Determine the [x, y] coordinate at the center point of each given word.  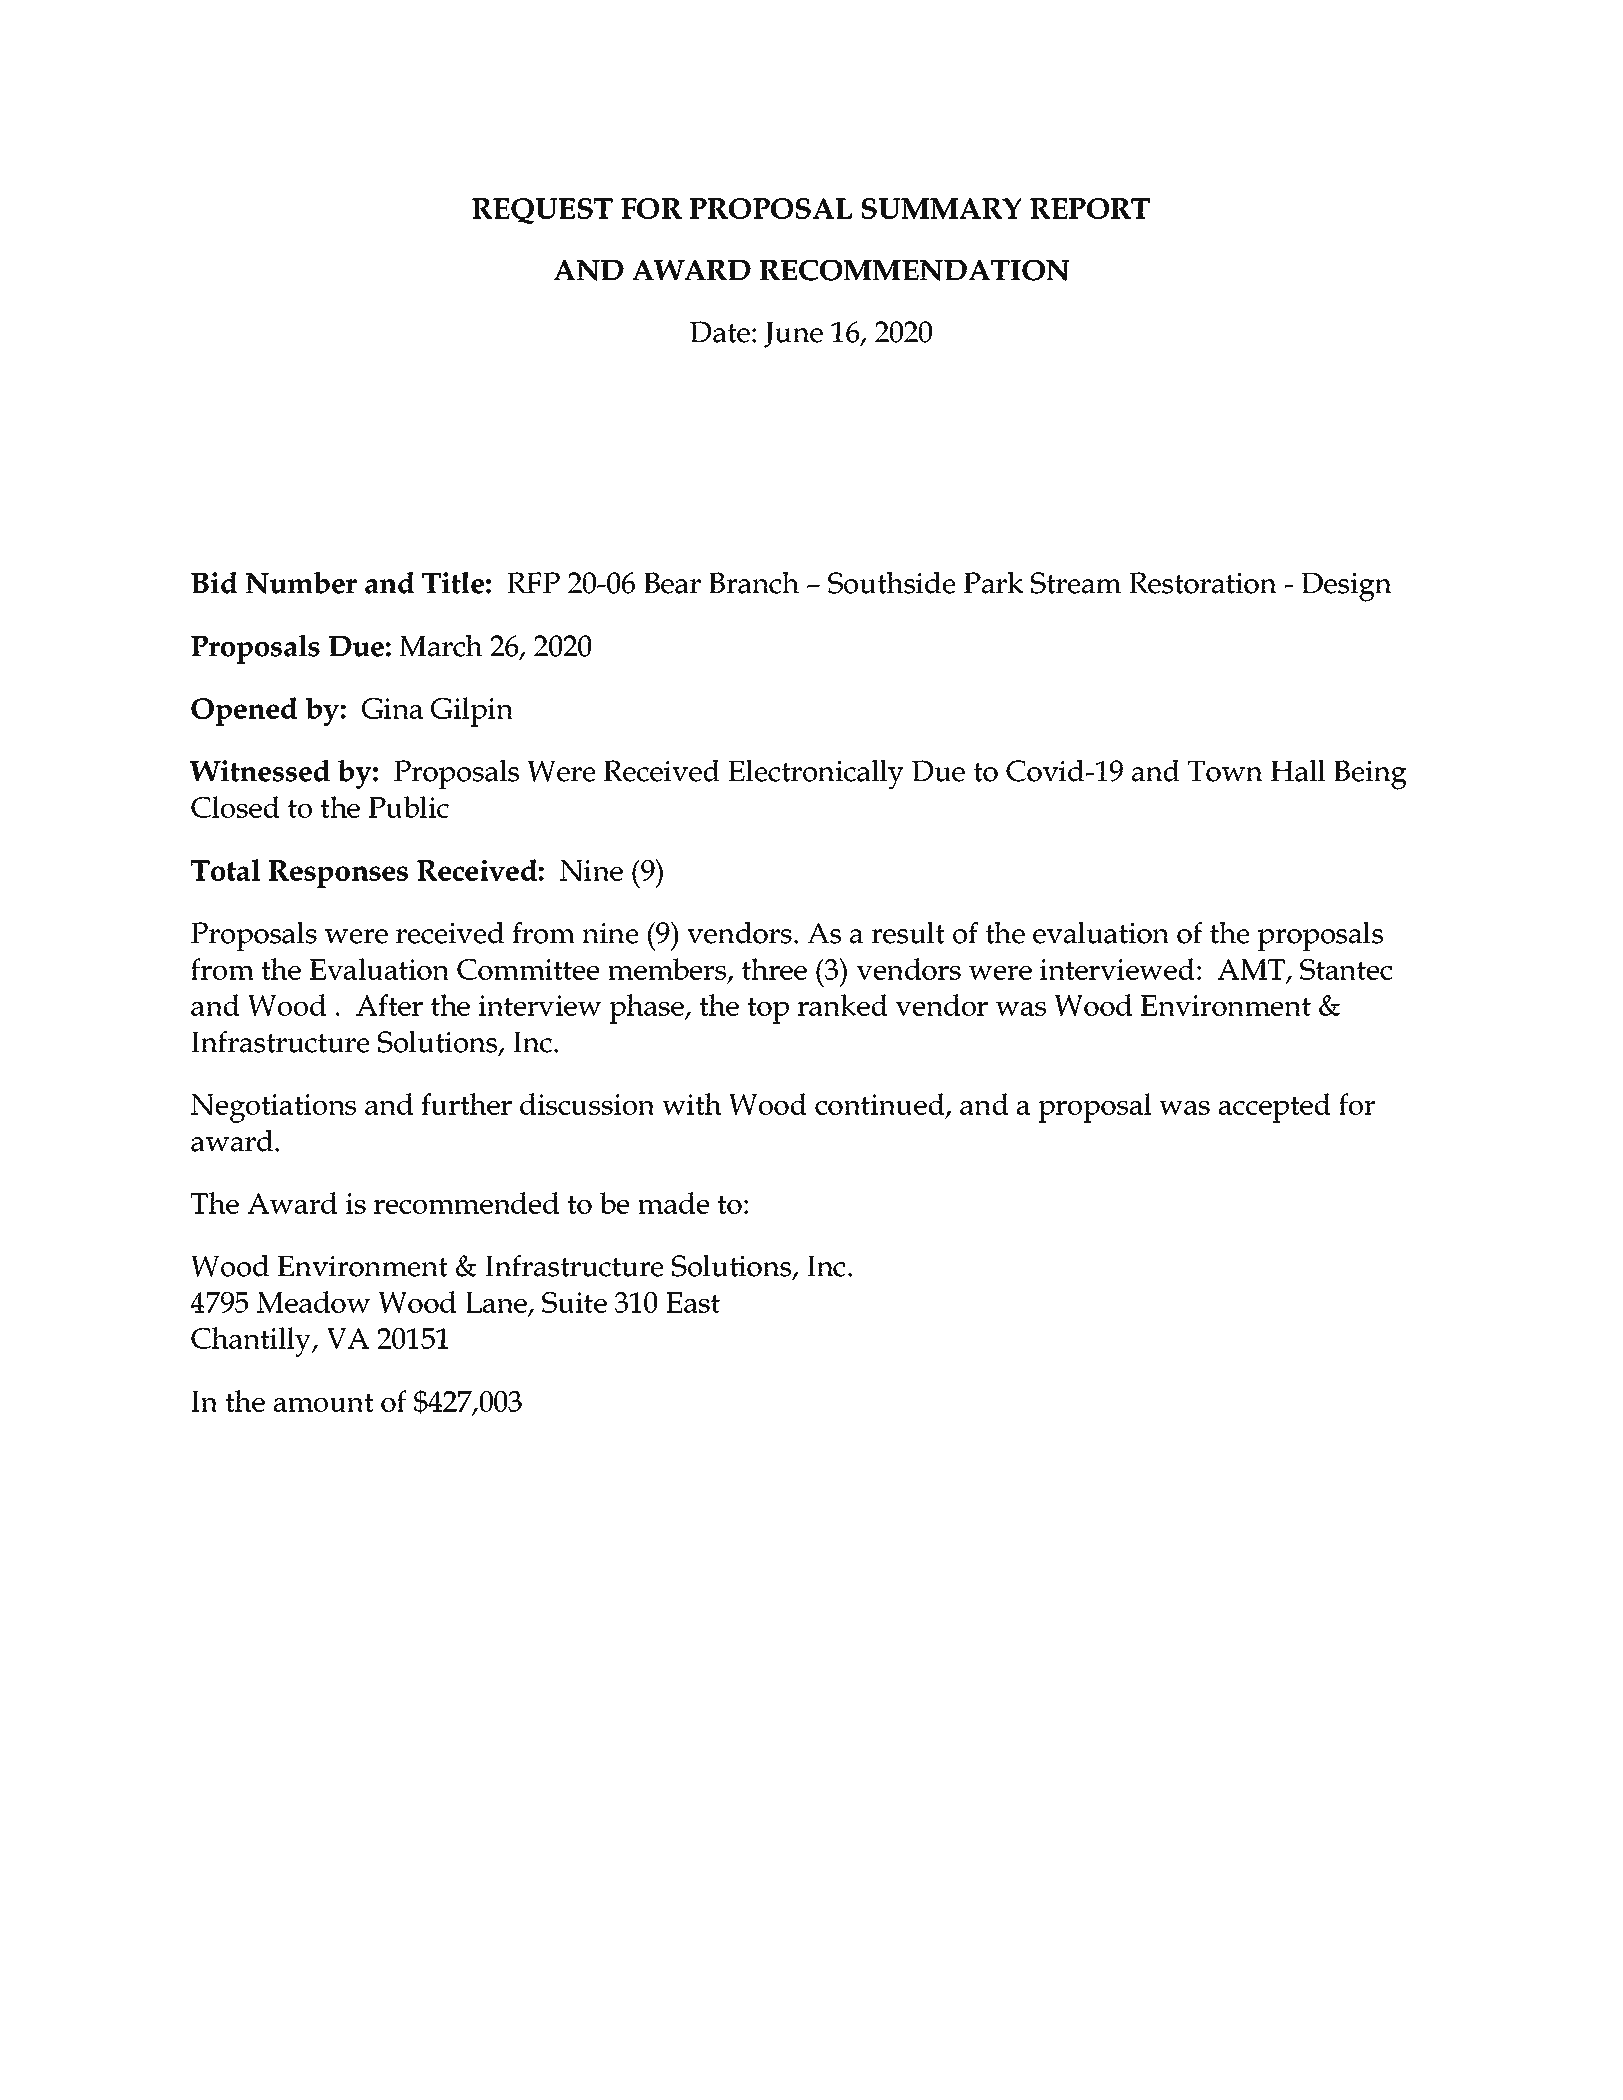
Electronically [816, 775]
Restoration [1203, 583]
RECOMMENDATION [914, 270]
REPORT [1090, 208]
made [673, 1203]
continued [881, 1105]
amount [324, 1402]
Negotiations [273, 1108]
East [693, 1302]
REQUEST [542, 211]
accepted [1275, 1108]
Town [1225, 771]
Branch [754, 582]
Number [301, 583]
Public [408, 807]
